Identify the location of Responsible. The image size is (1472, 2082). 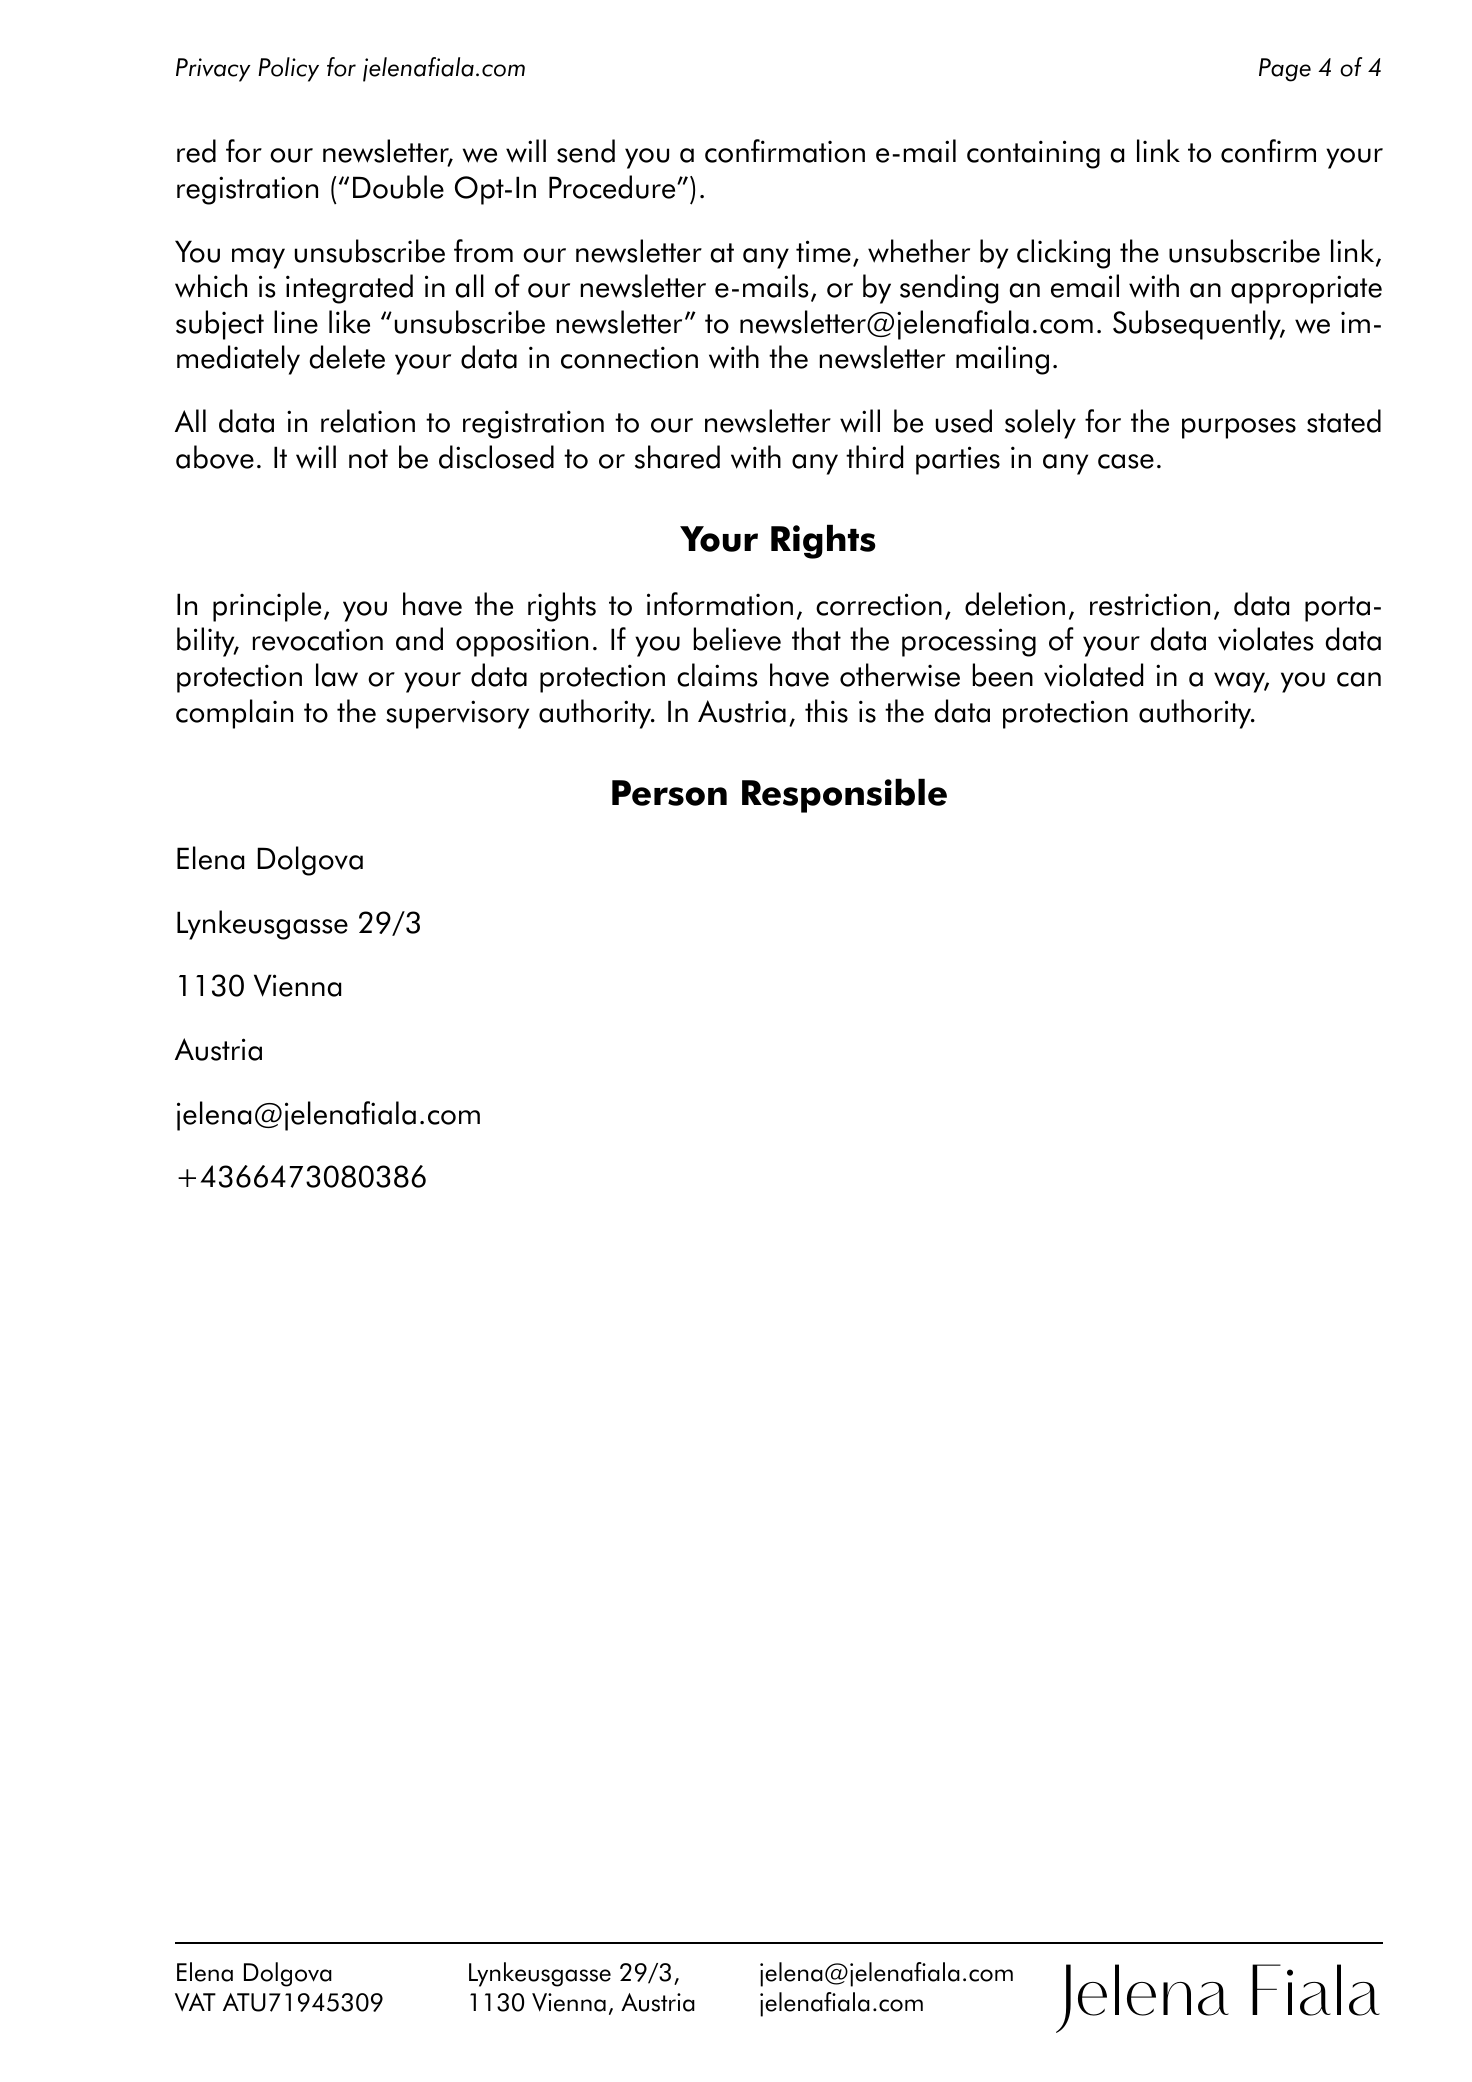
(844, 795).
